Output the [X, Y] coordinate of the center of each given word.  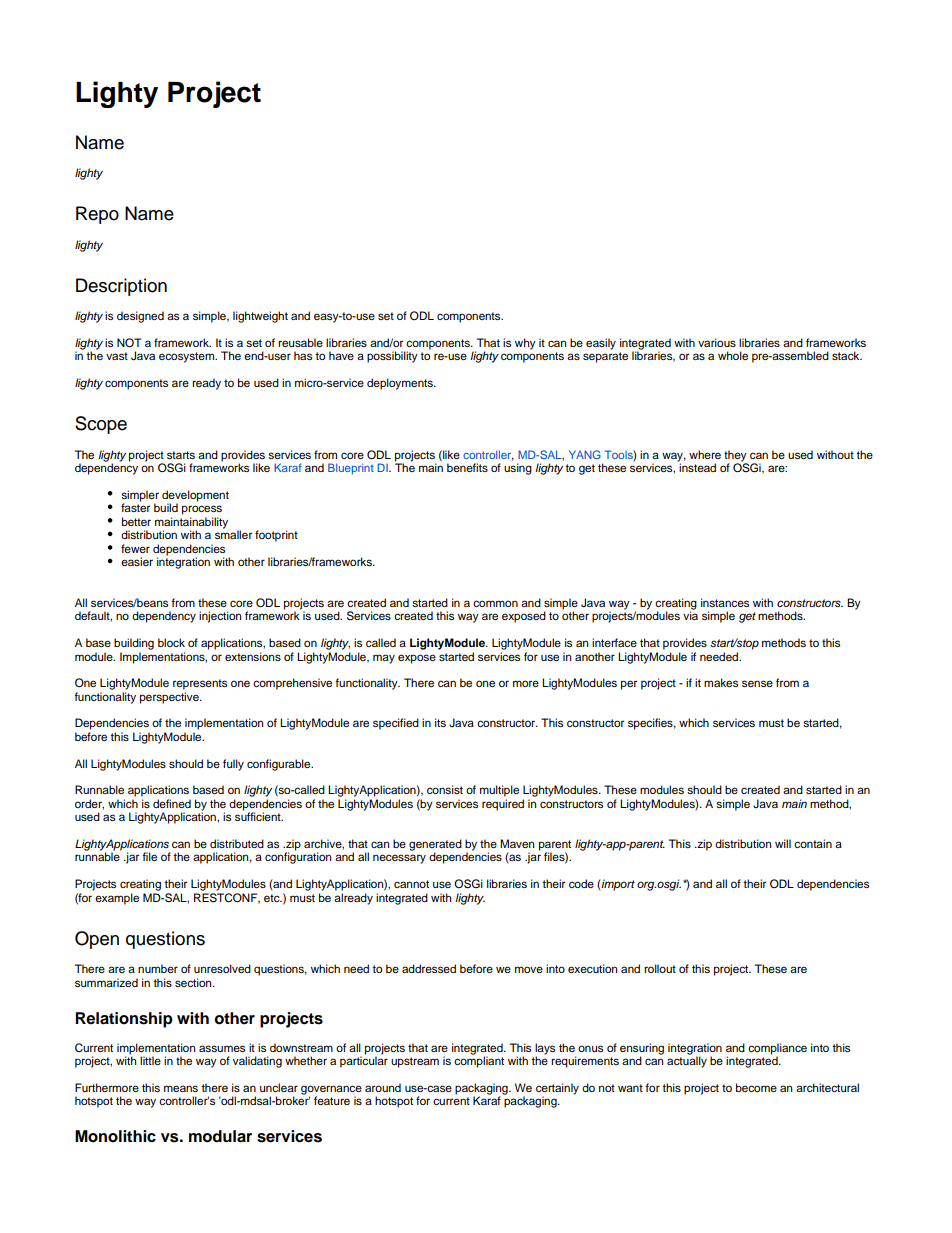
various [717, 342]
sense [757, 683]
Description [121, 287]
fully [233, 765]
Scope [101, 425]
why [525, 344]
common [495, 603]
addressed [429, 968]
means [181, 1088]
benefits [467, 467]
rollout [660, 968]
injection [220, 617]
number [158, 968]
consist [445, 789]
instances [725, 602]
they [735, 456]
